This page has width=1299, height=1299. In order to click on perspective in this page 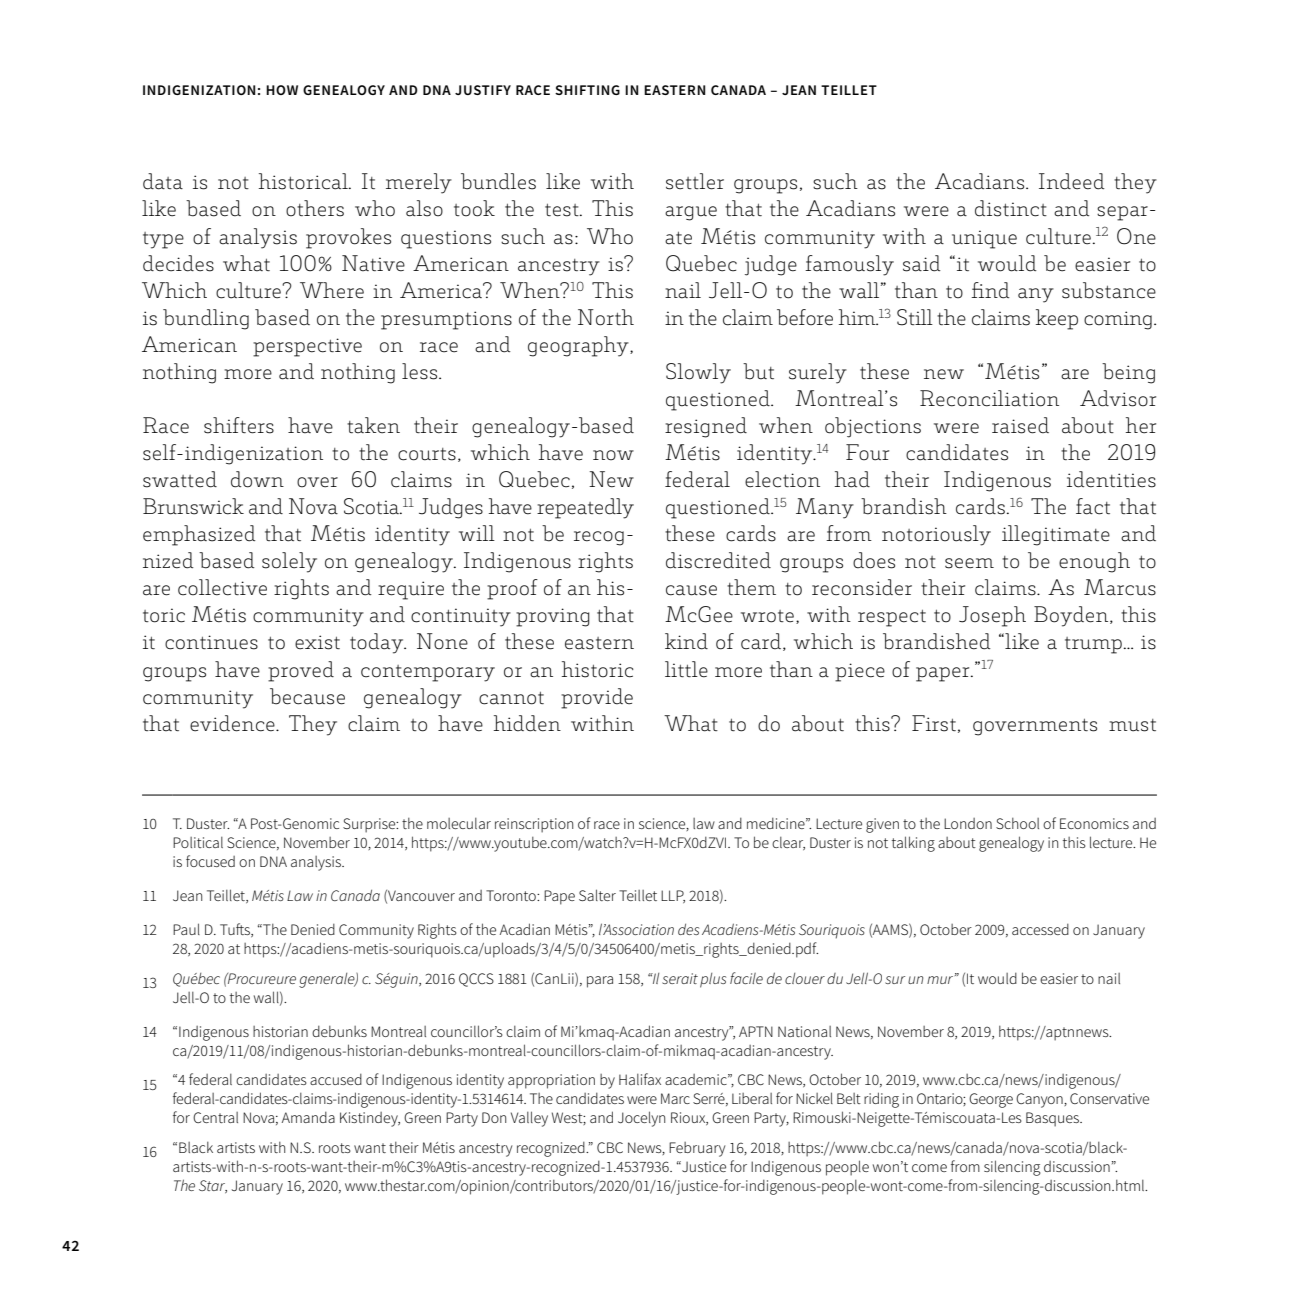, I will do `click(307, 347)`.
